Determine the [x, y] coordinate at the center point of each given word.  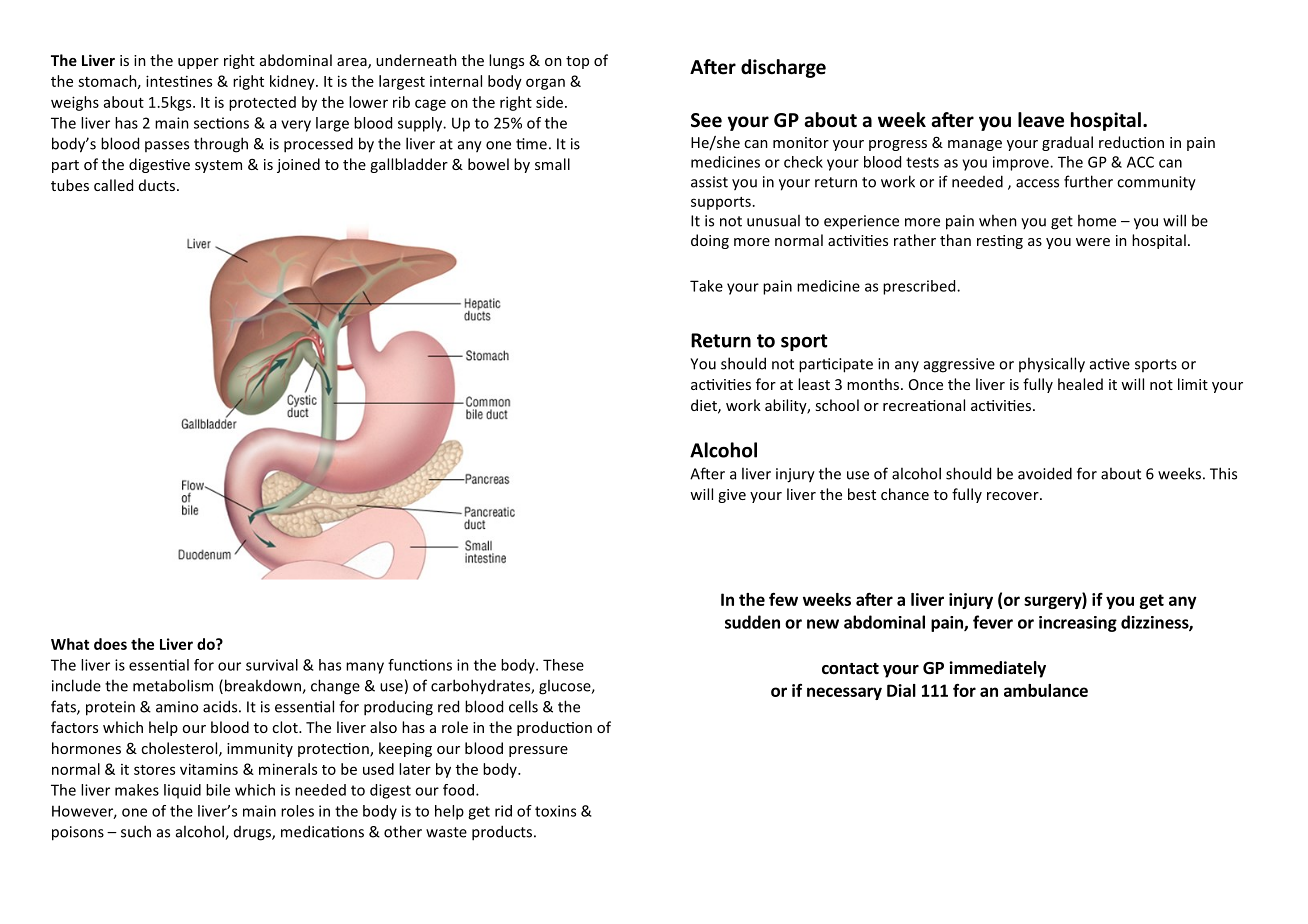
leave [1041, 120]
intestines [179, 81]
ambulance [1046, 690]
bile [218, 790]
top [577, 62]
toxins [555, 811]
